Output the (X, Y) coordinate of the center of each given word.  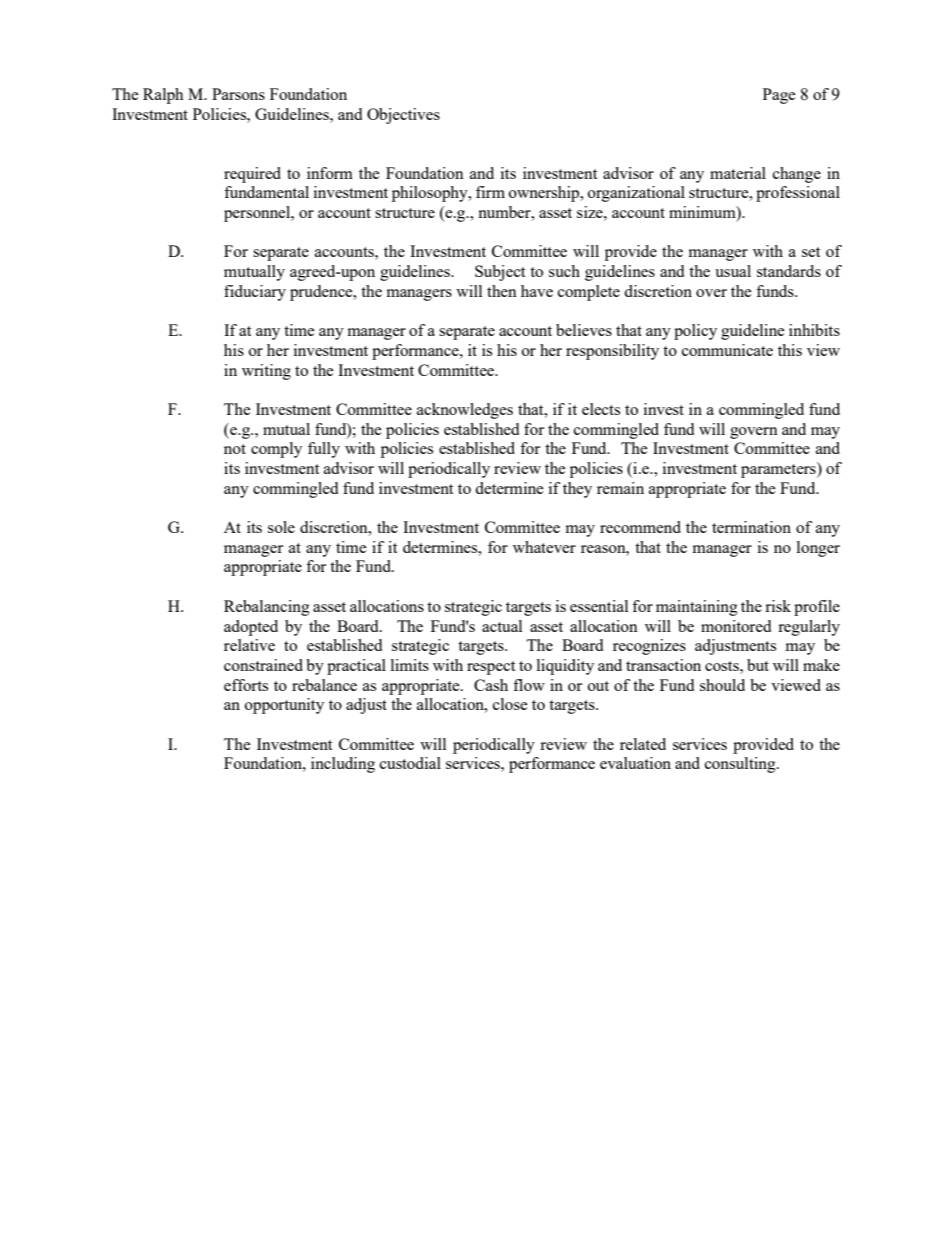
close (510, 704)
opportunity (284, 706)
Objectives (403, 116)
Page (779, 96)
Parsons (238, 94)
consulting (741, 765)
